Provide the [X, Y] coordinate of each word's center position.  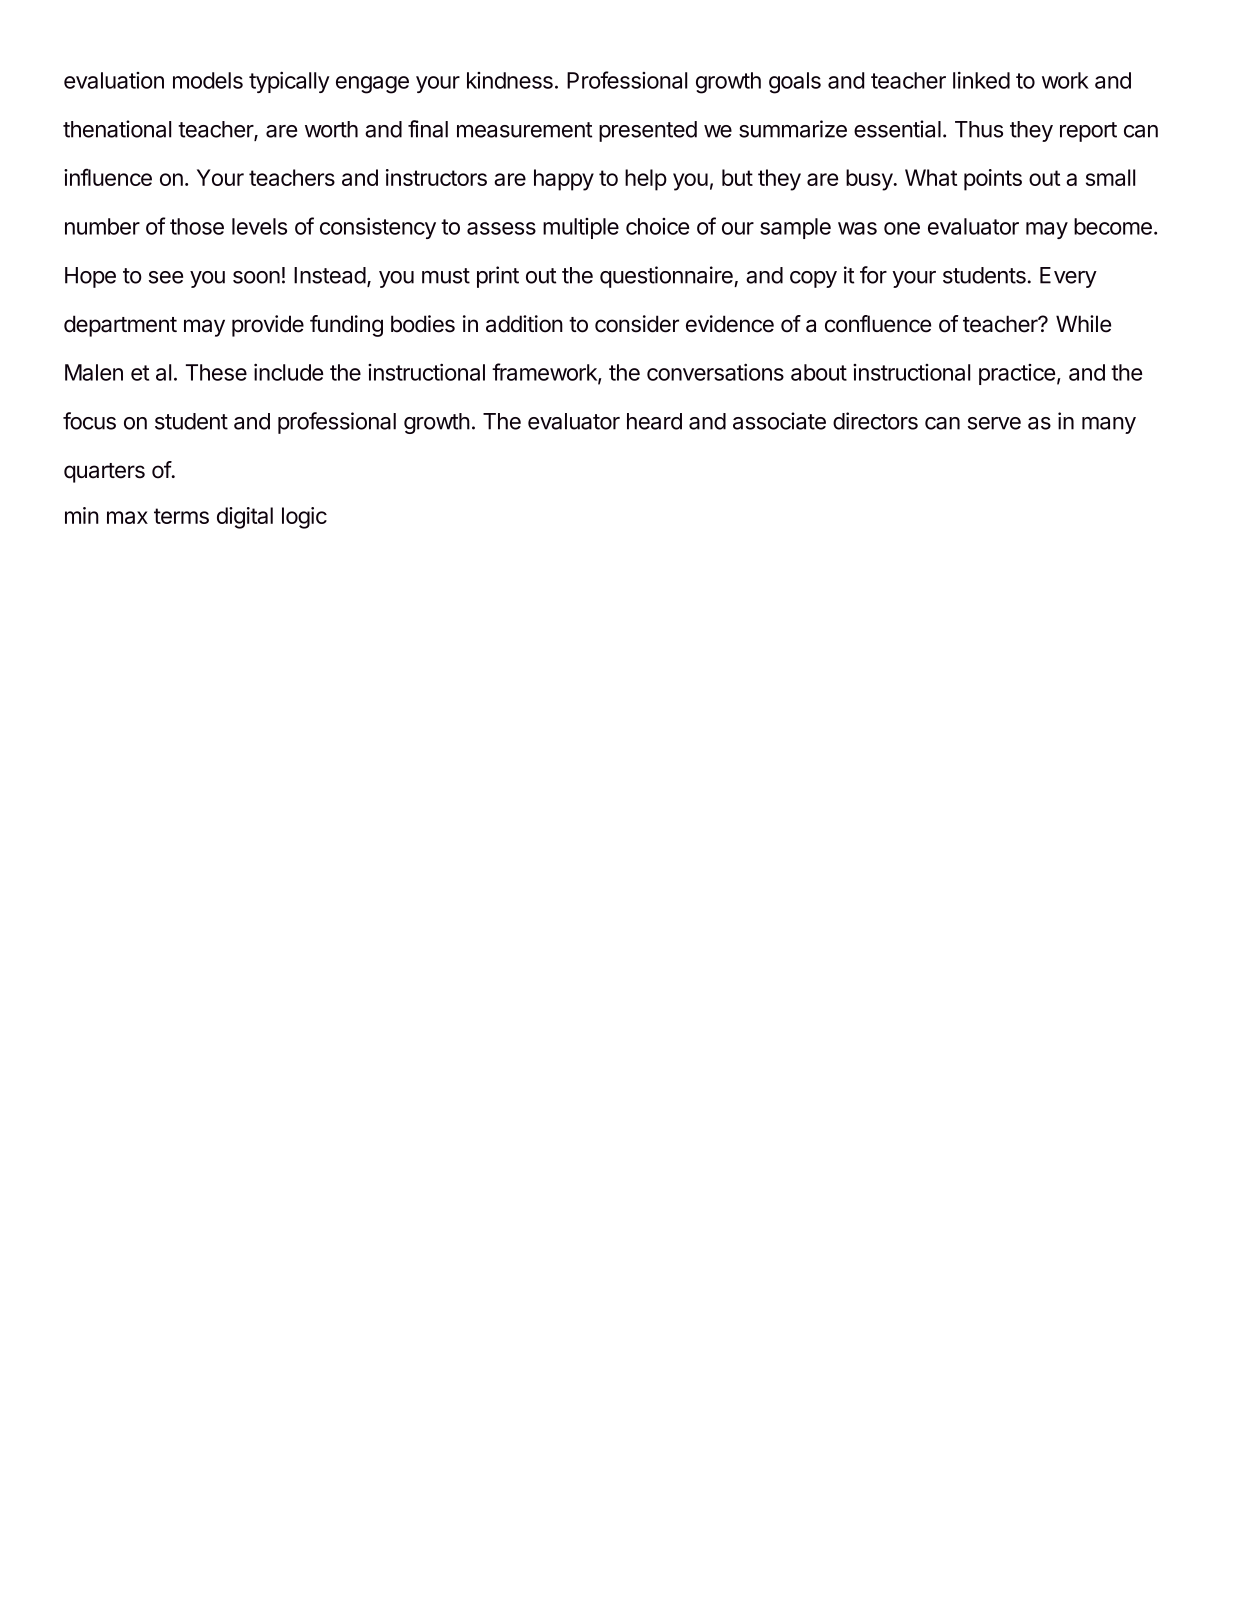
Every [1068, 277]
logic [304, 518]
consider [637, 324]
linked [981, 80]
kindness [510, 80]
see [166, 277]
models [208, 80]
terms [181, 516]
